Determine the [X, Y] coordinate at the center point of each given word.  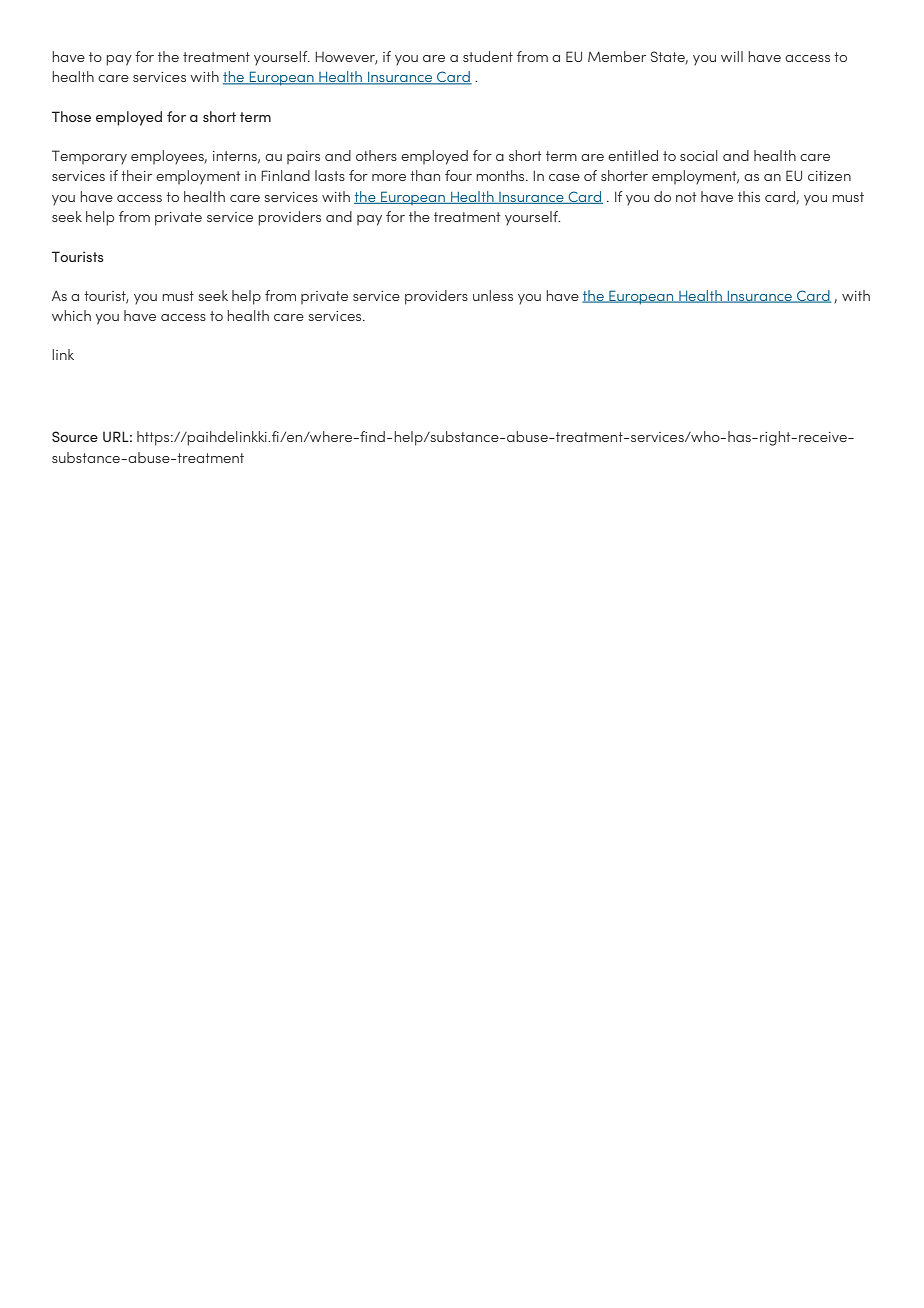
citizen [829, 176]
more [389, 177]
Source [75, 436]
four [458, 175]
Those [71, 116]
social [699, 155]
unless [493, 295]
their [136, 175]
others [376, 155]
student [488, 56]
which [71, 315]
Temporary [89, 157]
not [686, 197]
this [749, 196]
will [732, 56]
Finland [285, 175]
